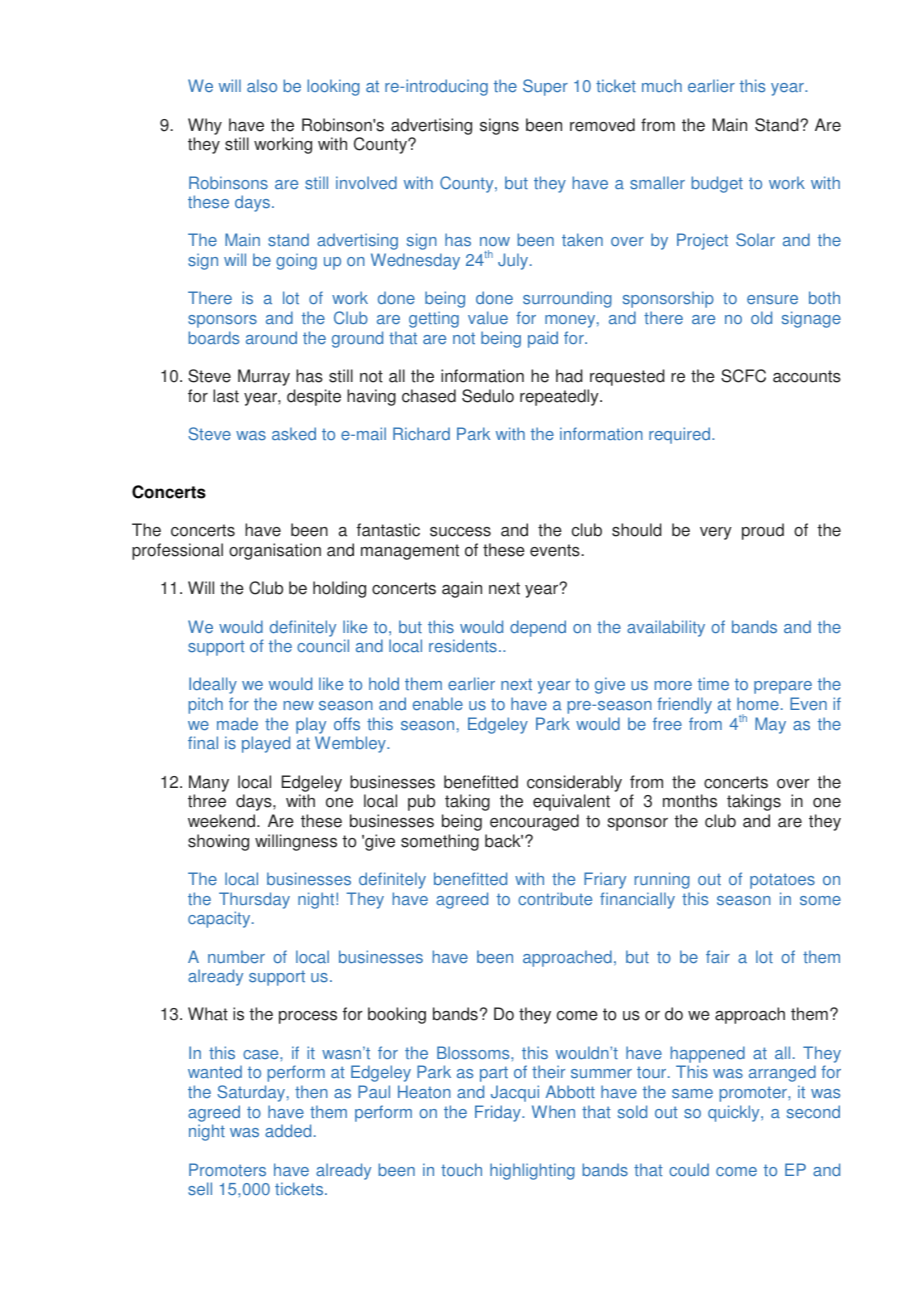  I want to click on number, so click(236, 957).
